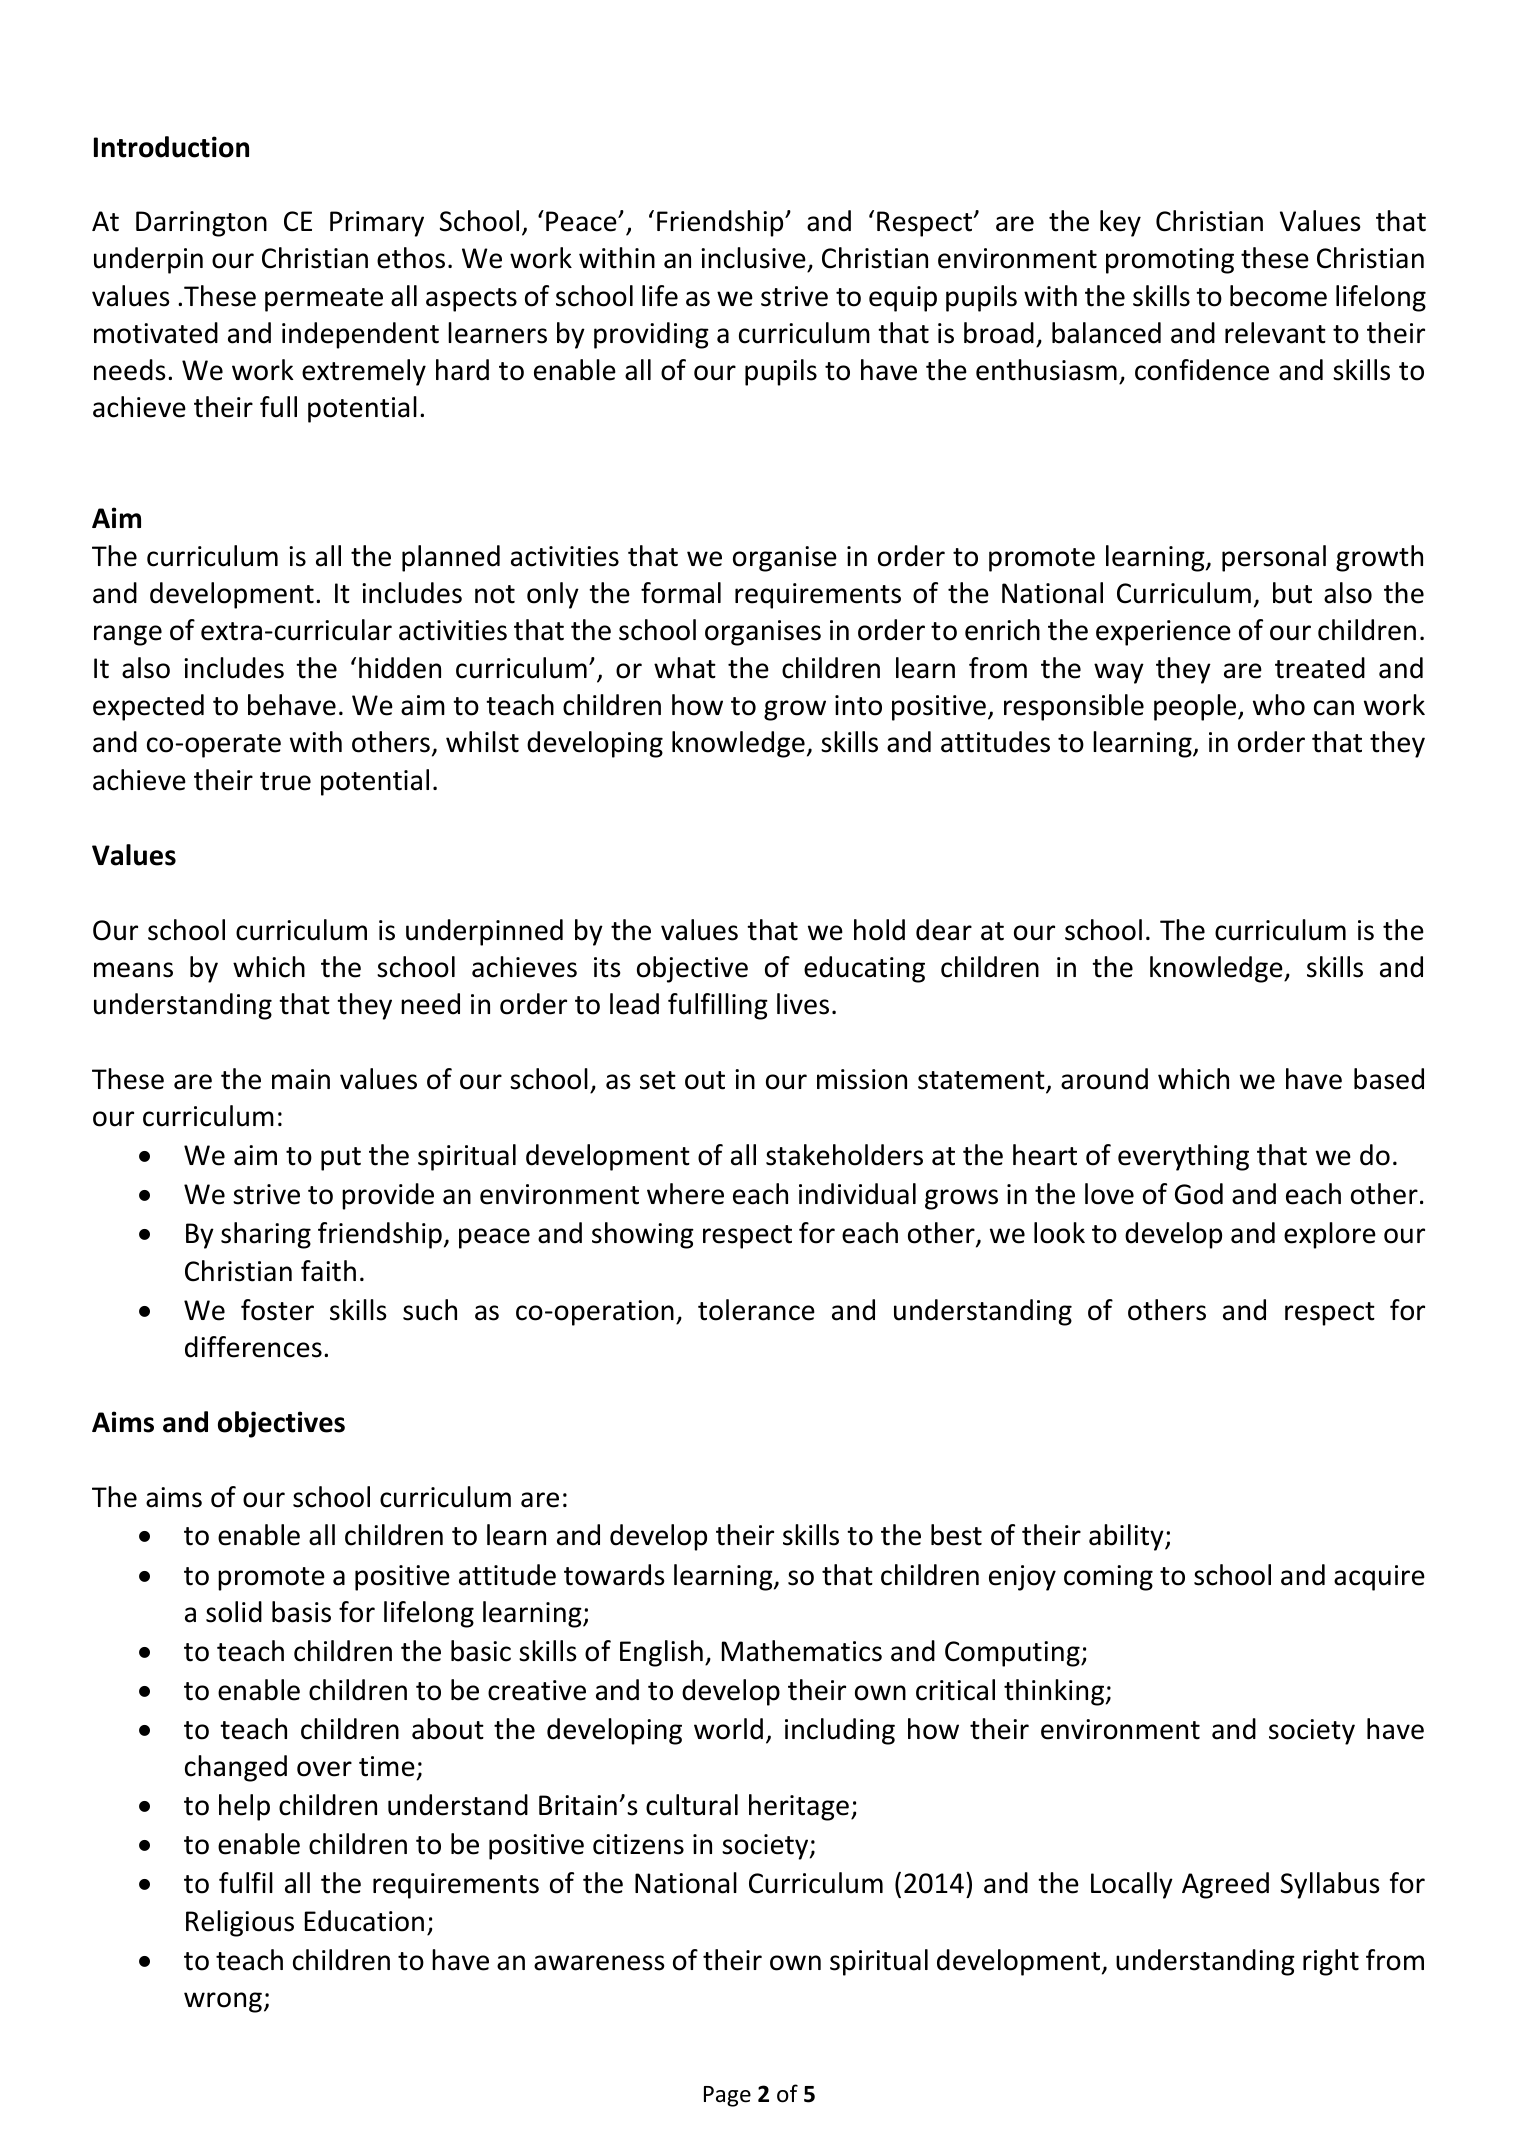 The width and height of the screenshot is (1518, 2148). Describe the element at coordinates (802, 1651) in the screenshot. I see `Mathematics` at that location.
